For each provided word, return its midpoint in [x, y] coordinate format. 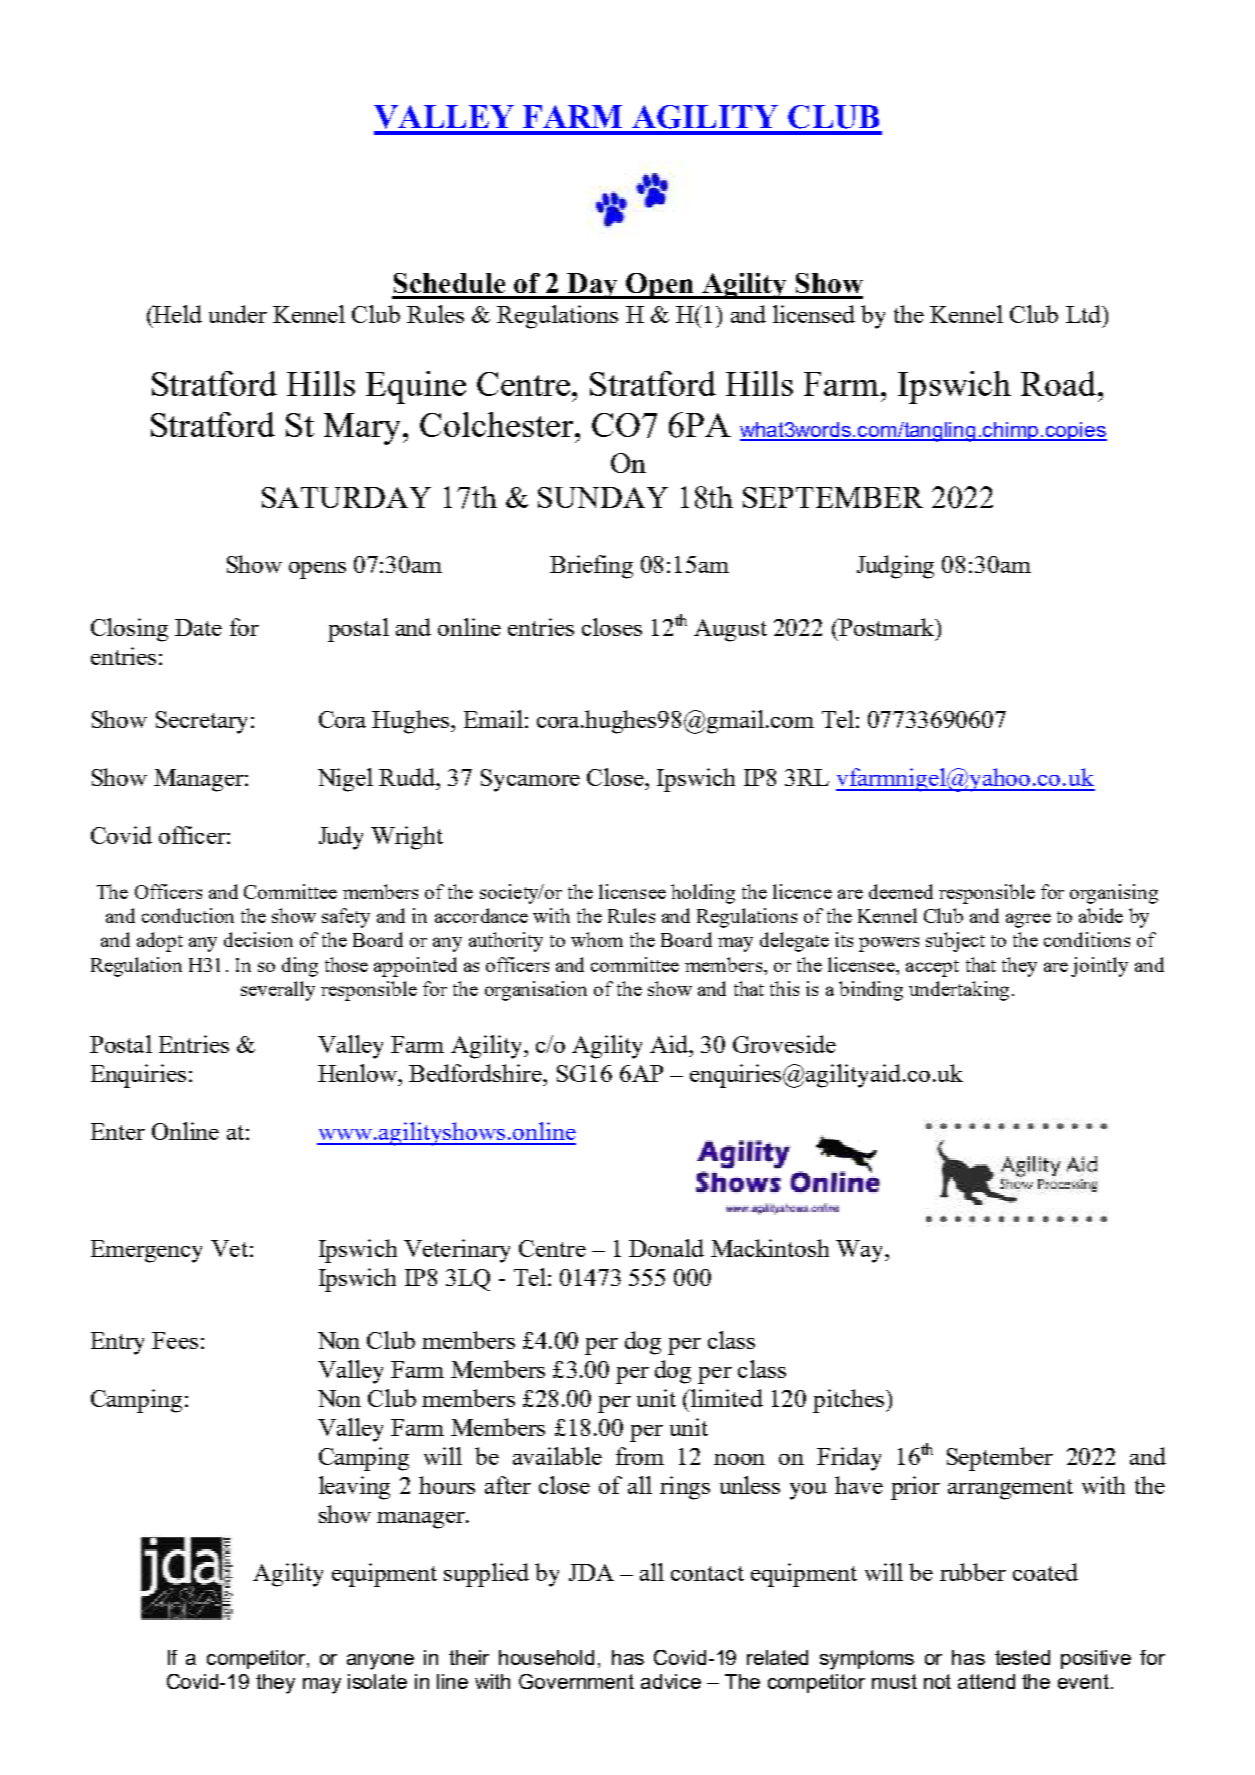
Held [177, 314]
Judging [895, 567]
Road [1060, 383]
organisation [536, 991]
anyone [380, 1662]
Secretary [201, 722]
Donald [666, 1248]
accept [932, 968]
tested [1022, 1657]
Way [861, 1251]
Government [576, 1681]
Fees [175, 1340]
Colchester [496, 424]
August [730, 630]
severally [278, 991]
